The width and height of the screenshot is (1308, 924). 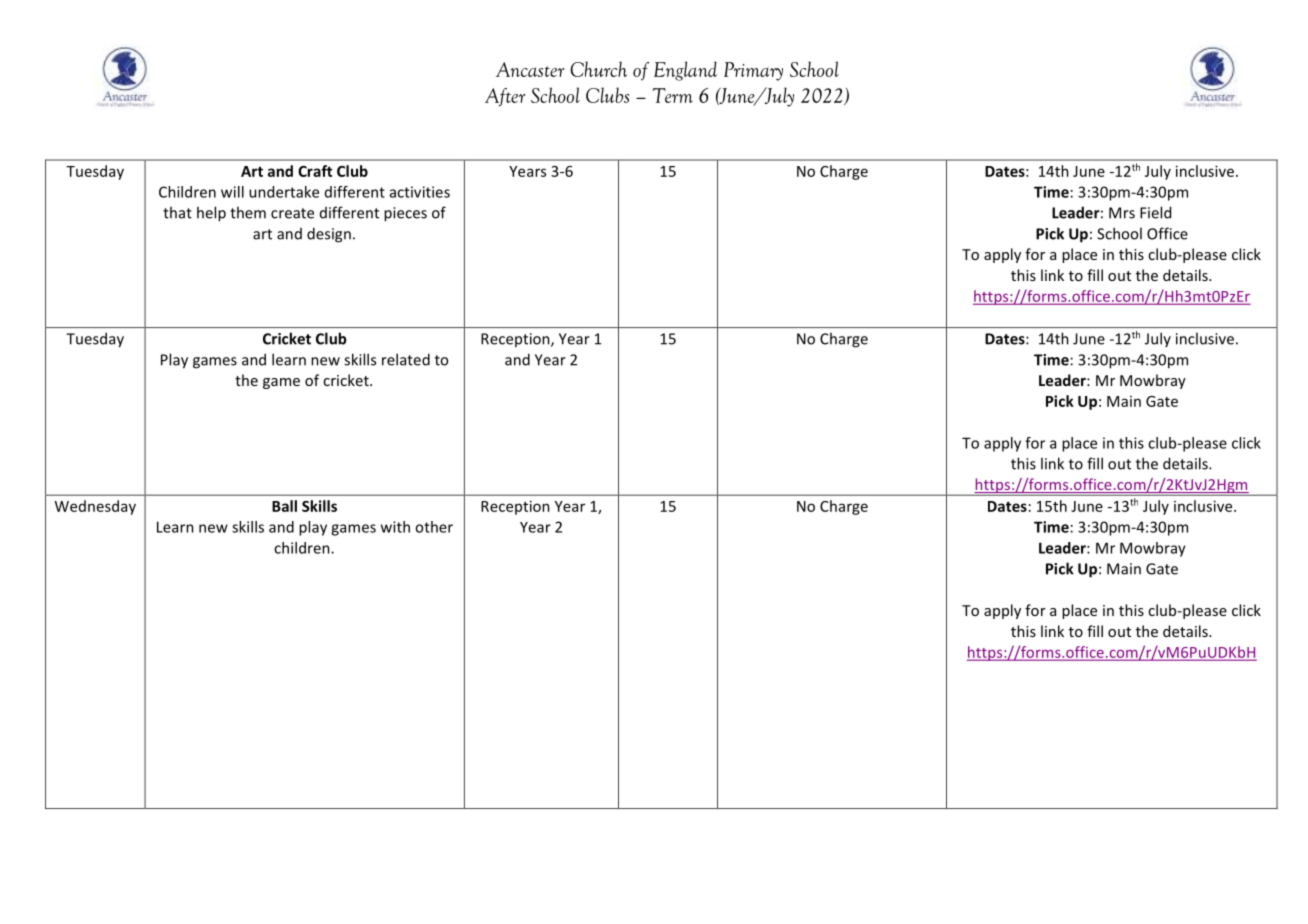 What do you see at coordinates (1155, 212) in the screenshot?
I see `Field` at bounding box center [1155, 212].
